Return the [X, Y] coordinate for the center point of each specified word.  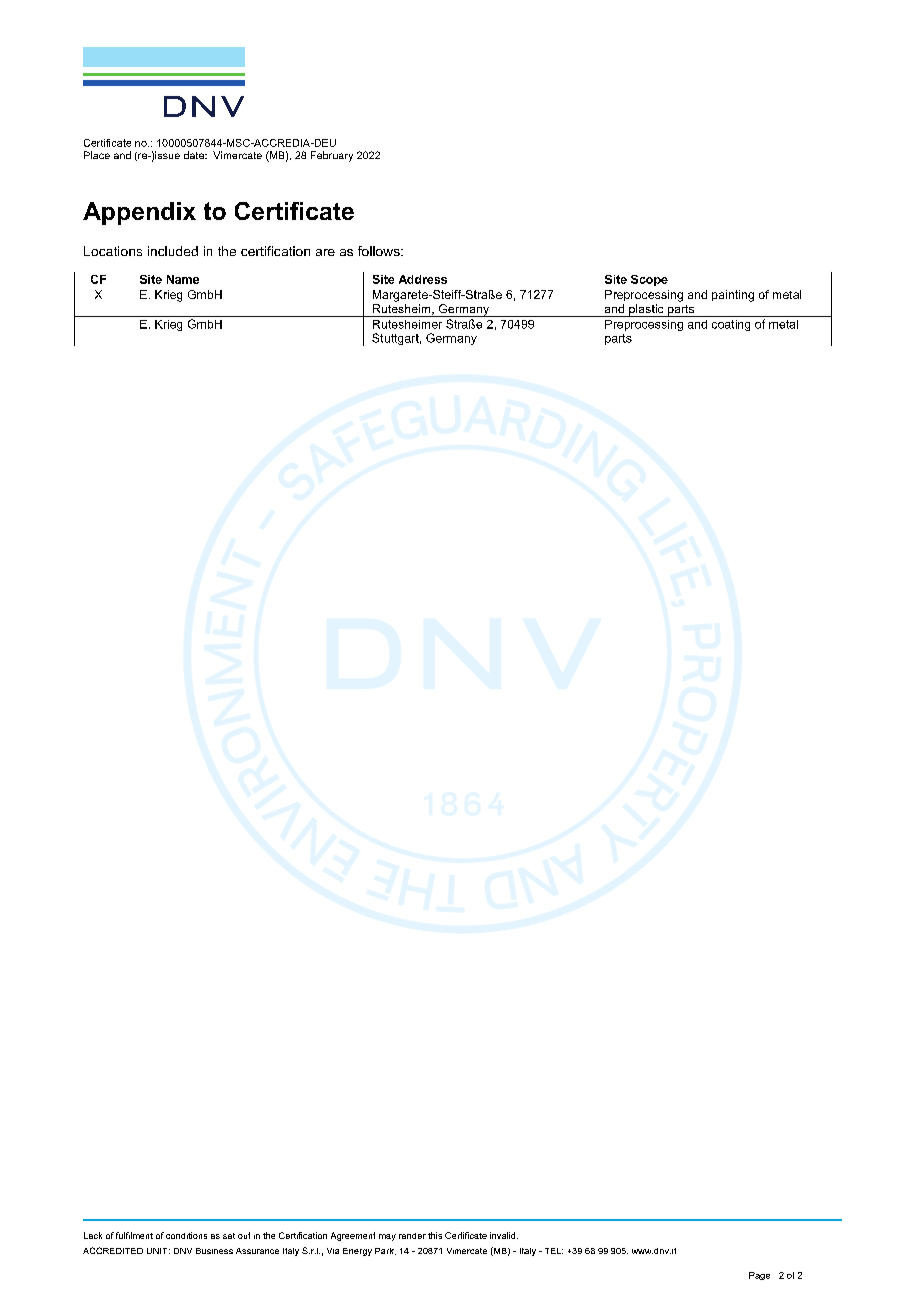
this [435, 1235]
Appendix [139, 213]
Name [183, 279]
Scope [649, 280]
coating [731, 325]
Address [423, 279]
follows [380, 251]
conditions [186, 1235]
